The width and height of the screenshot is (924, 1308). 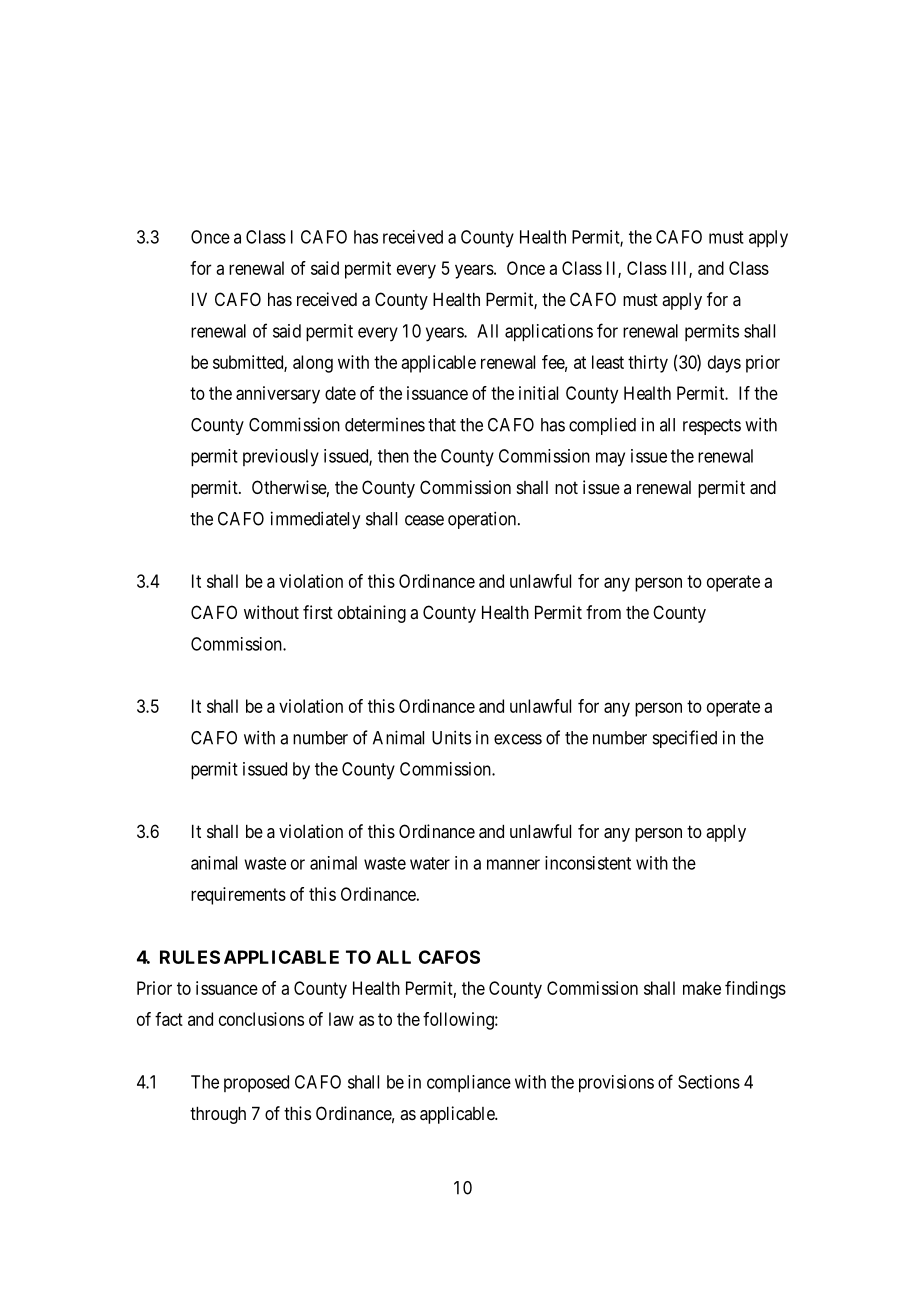 I want to click on applications, so click(x=549, y=333).
